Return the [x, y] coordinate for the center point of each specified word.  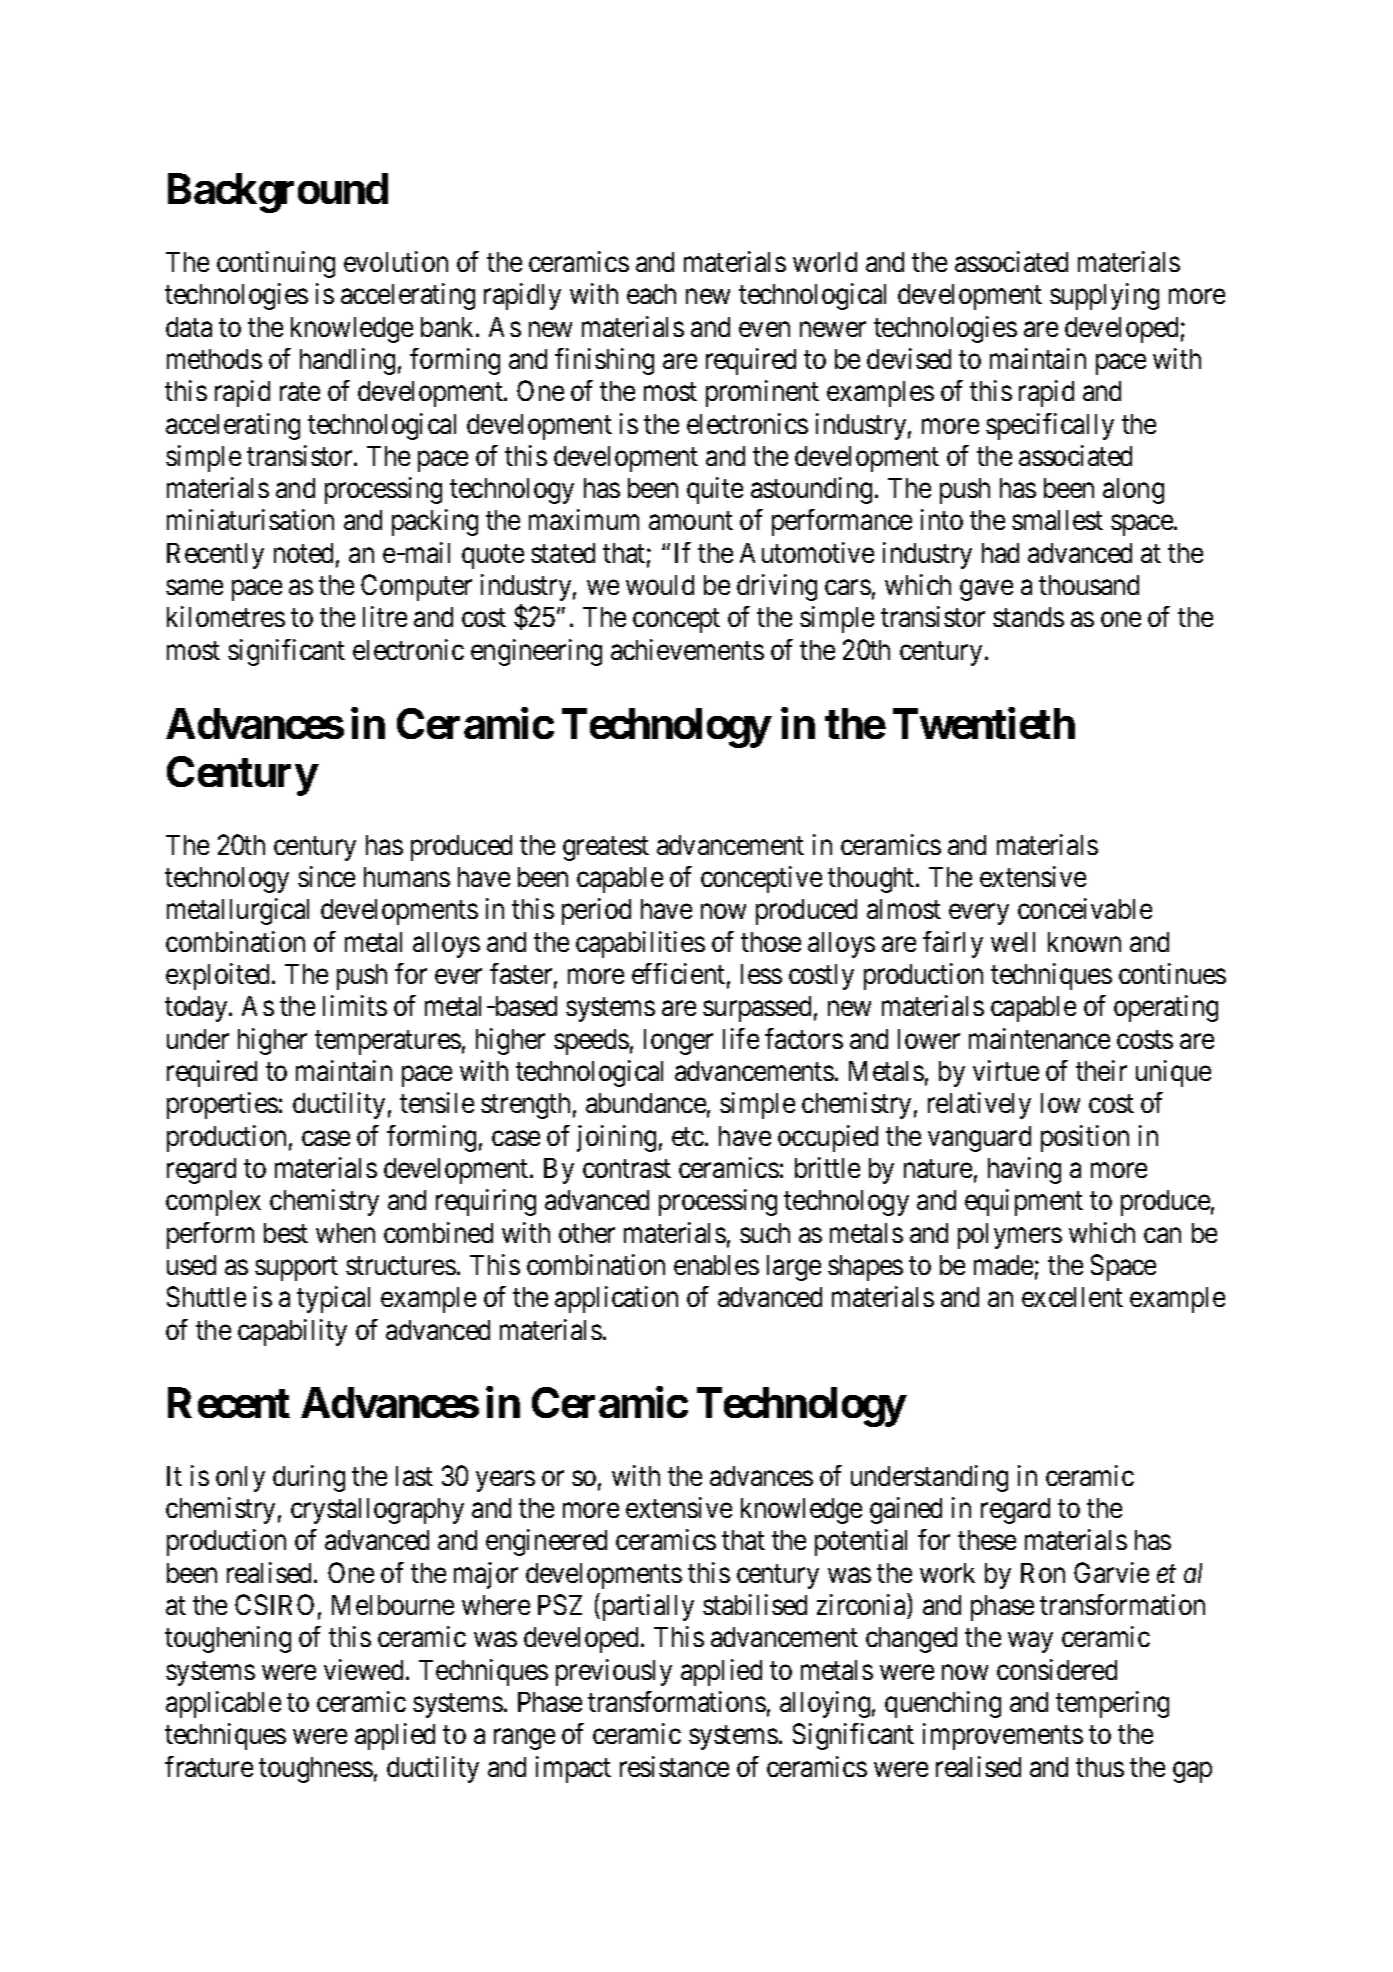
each [651, 294]
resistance [674, 1766]
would [660, 585]
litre [385, 616]
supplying [1104, 296]
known [1084, 942]
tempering [1112, 1704]
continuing [276, 264]
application [616, 1299]
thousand [1089, 585]
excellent [1072, 1297]
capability [292, 1332]
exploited [219, 976]
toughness [316, 1770]
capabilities [640, 944]
